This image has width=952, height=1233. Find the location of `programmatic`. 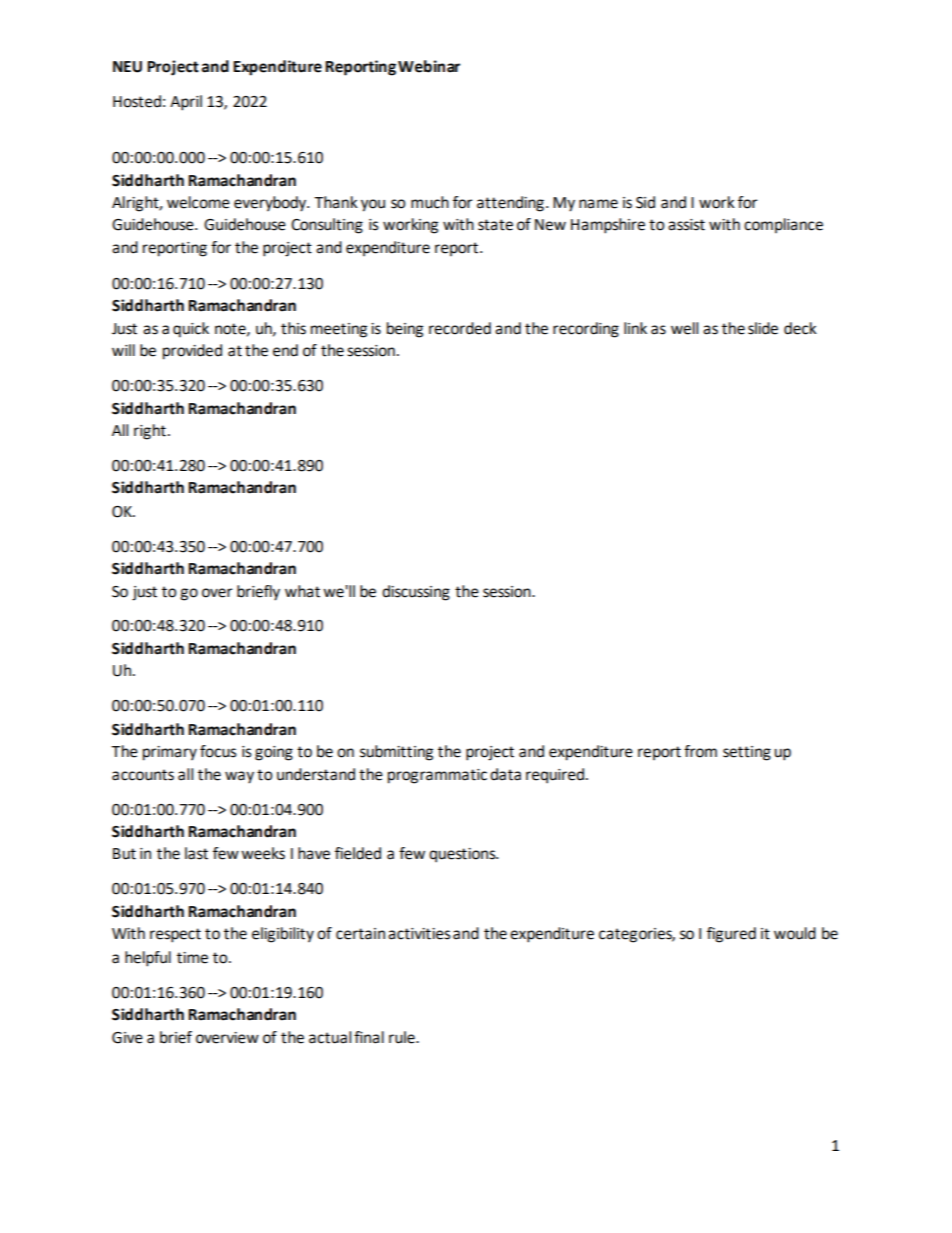

programmatic is located at coordinates (437, 776).
